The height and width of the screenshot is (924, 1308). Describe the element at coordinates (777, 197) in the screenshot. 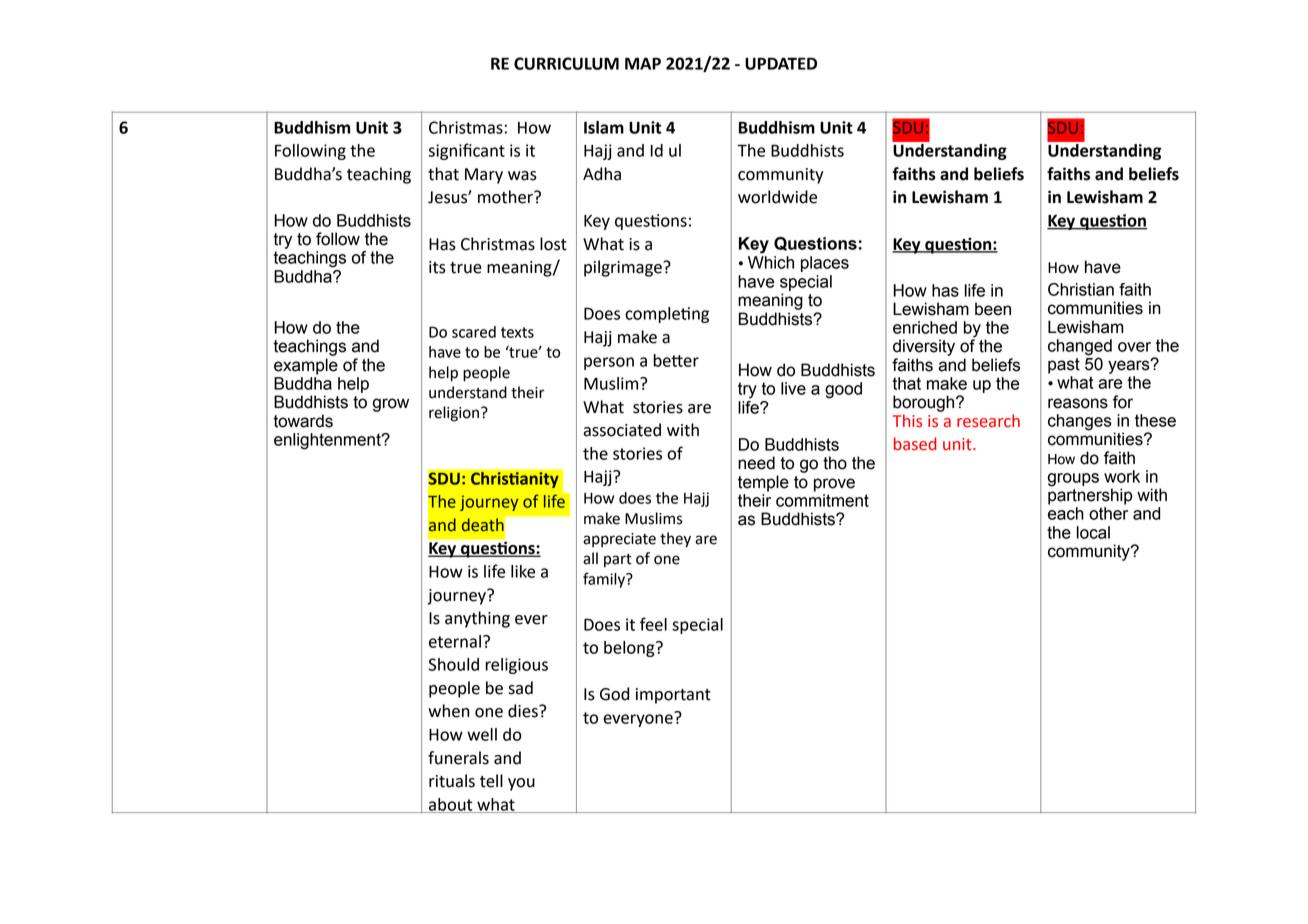

I see `worldwide` at that location.
